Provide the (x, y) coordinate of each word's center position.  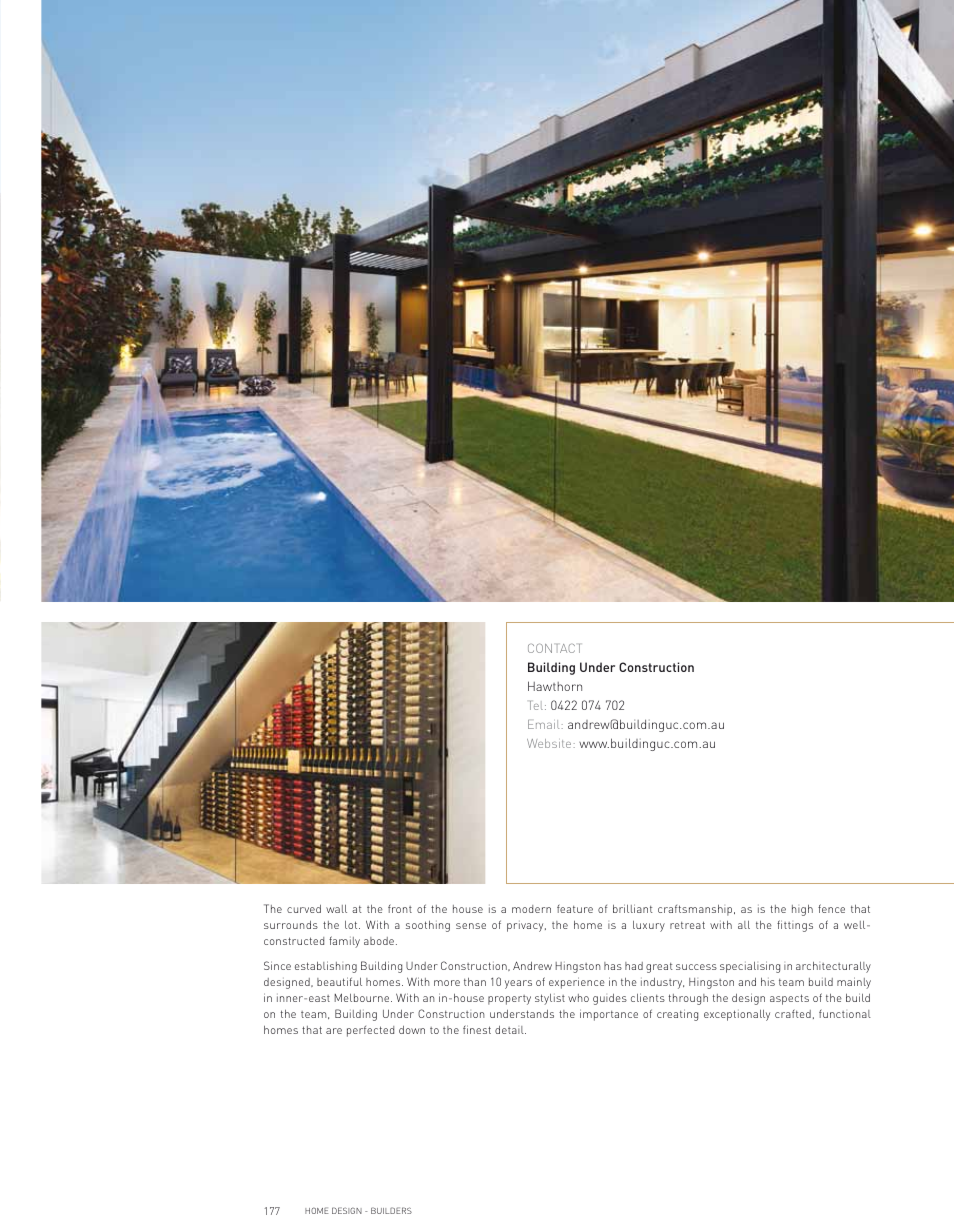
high (802, 910)
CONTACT (554, 648)
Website (549, 743)
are (334, 1031)
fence (831, 908)
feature (575, 908)
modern (531, 909)
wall (336, 909)
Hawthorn (555, 686)
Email (543, 724)
